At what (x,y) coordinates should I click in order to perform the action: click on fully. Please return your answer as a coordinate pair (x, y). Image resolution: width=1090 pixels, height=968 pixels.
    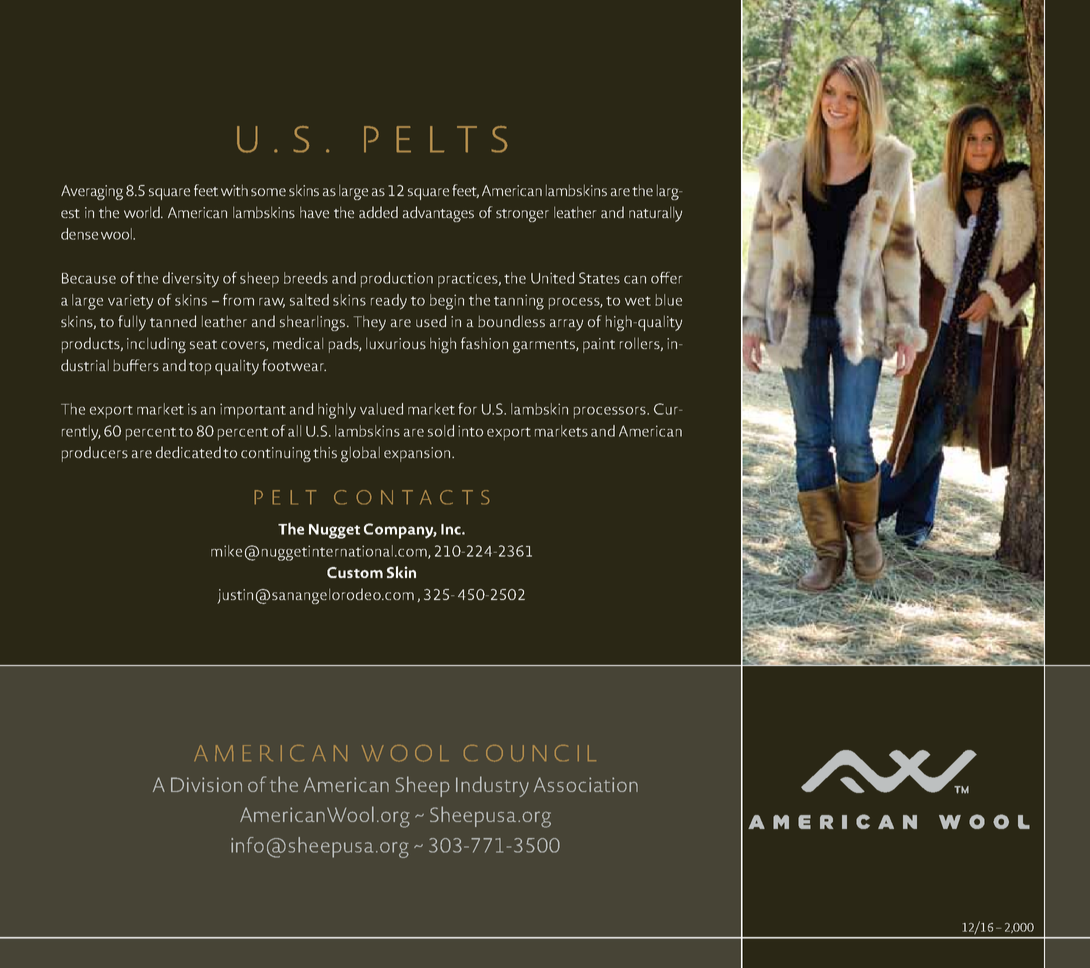
    Looking at the image, I should click on (132, 323).
